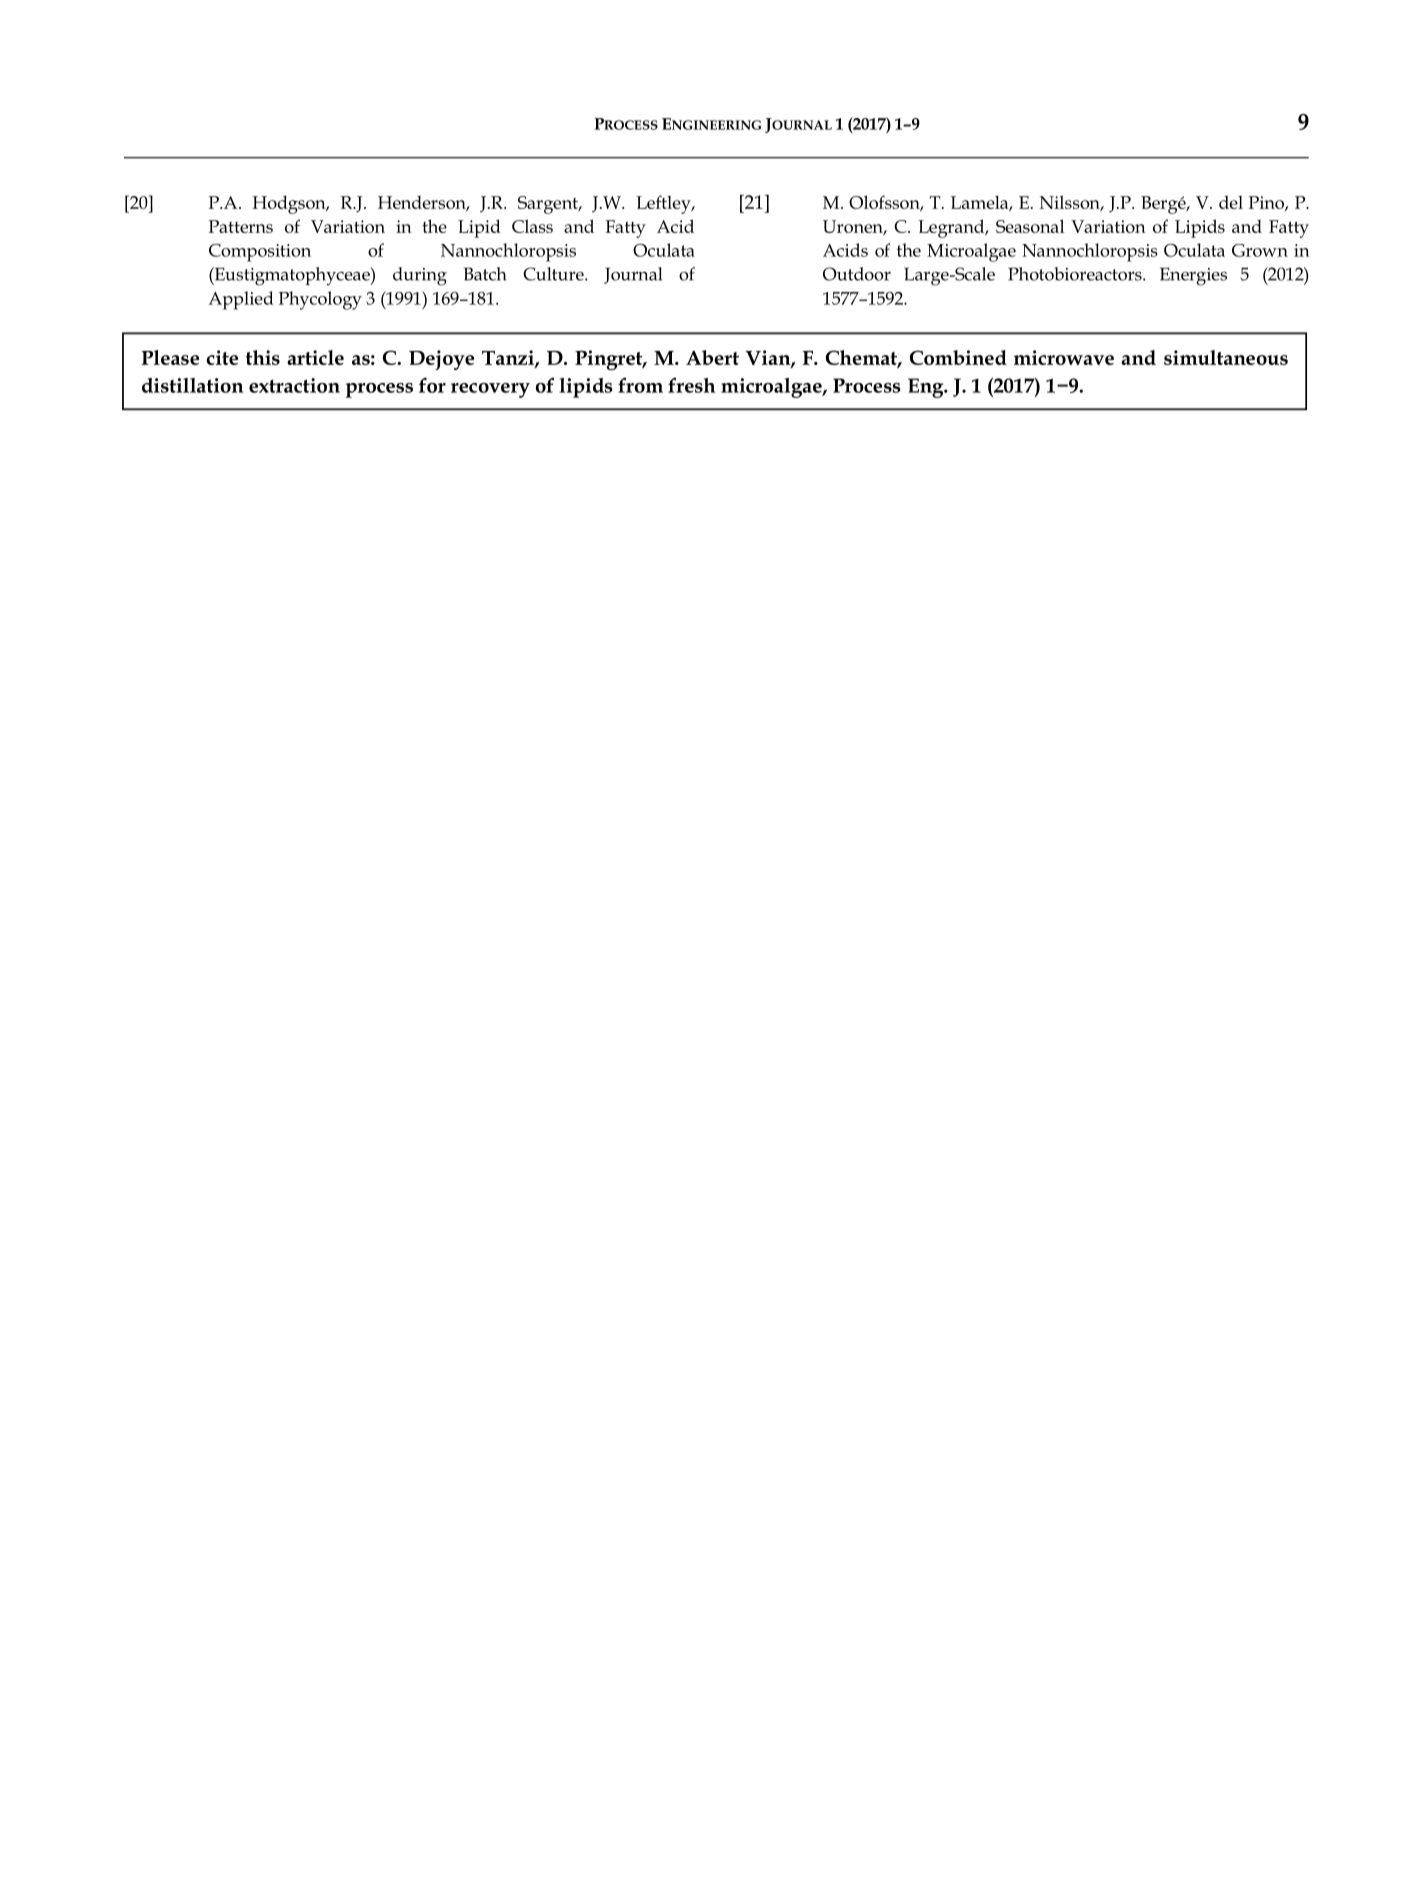 This screenshot has height=1896, width=1422. I want to click on Class, so click(532, 226).
